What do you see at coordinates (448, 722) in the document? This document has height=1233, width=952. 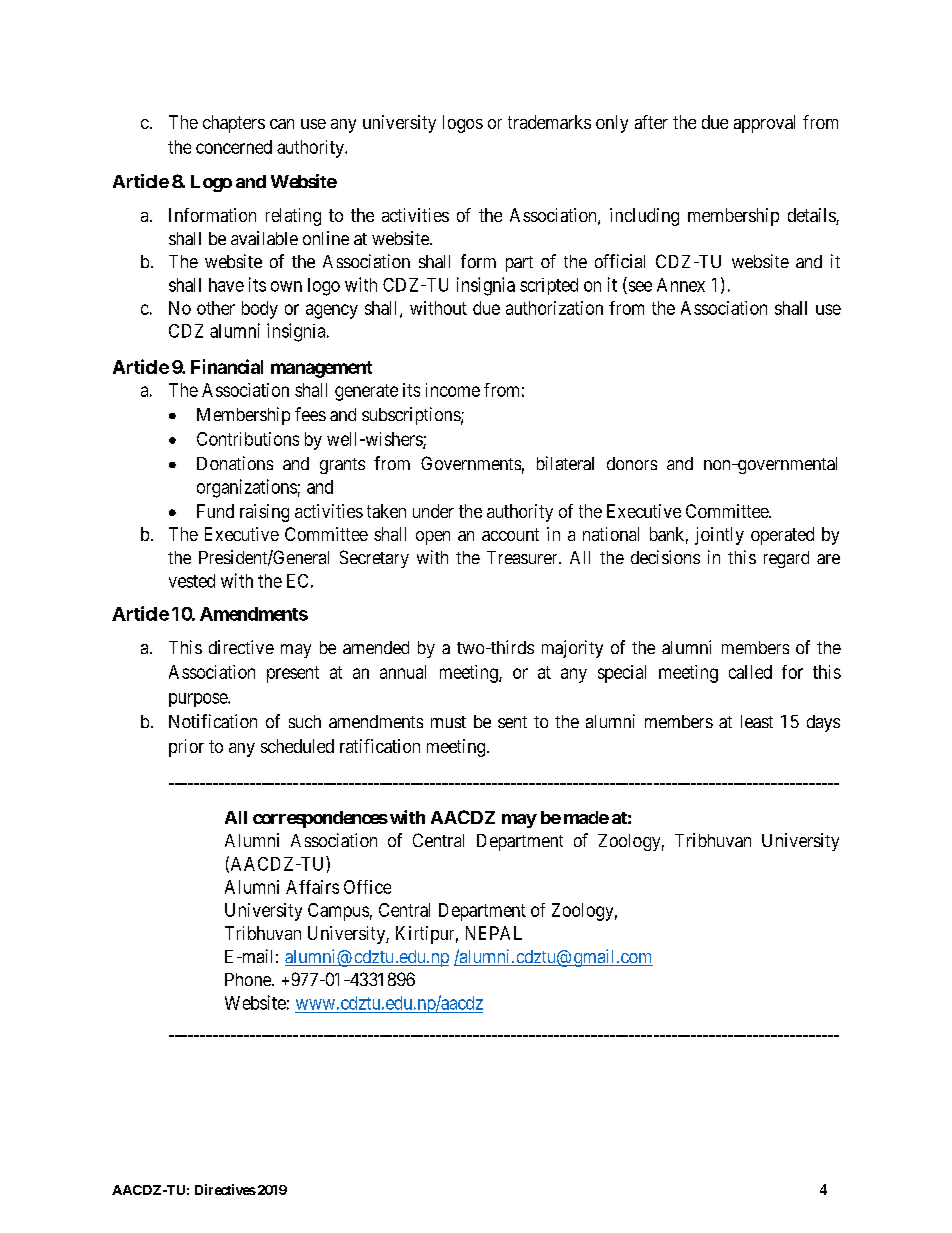 I see `must` at bounding box center [448, 722].
